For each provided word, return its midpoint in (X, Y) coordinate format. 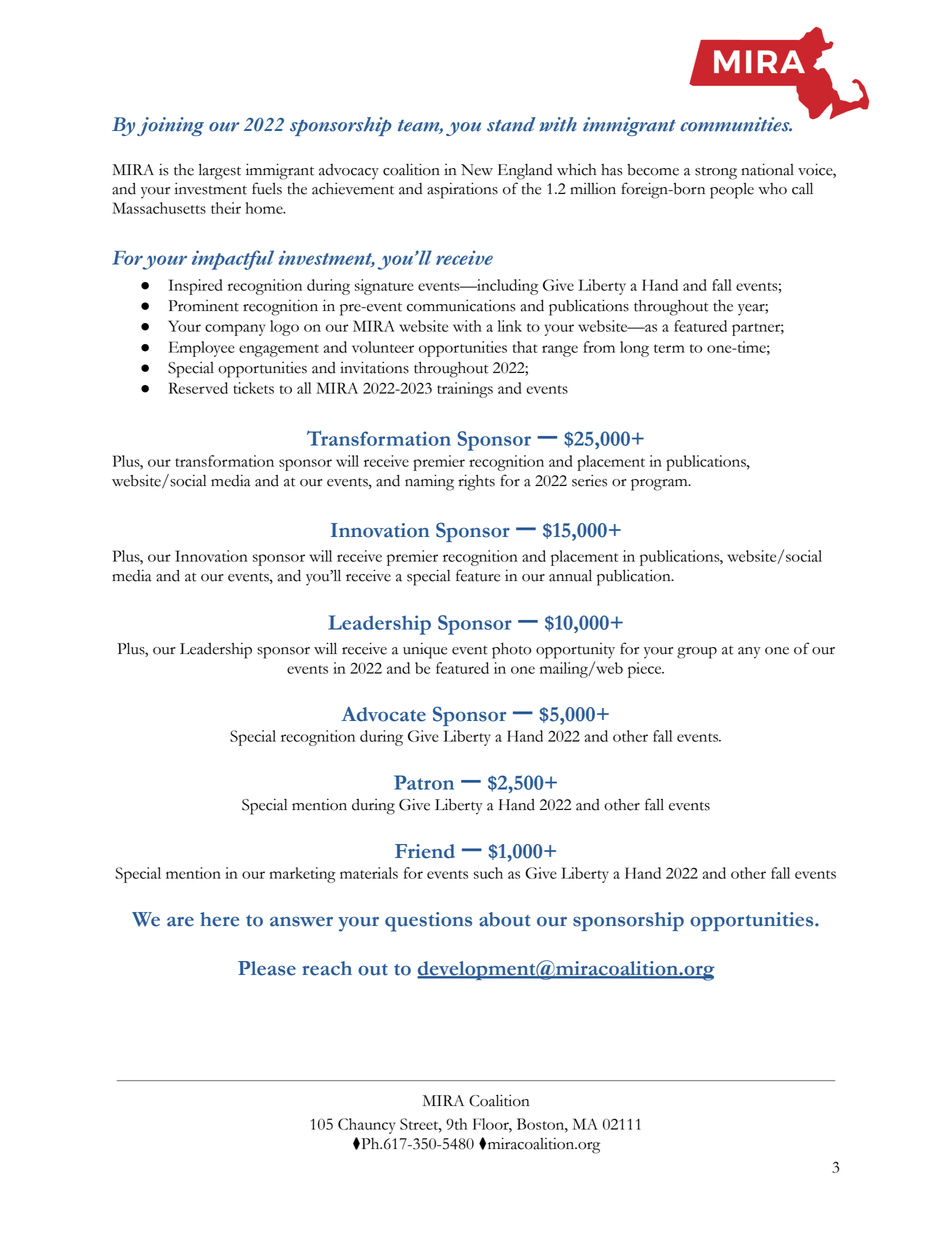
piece (646, 670)
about (505, 919)
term (669, 348)
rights (476, 482)
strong (716, 173)
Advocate (383, 714)
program (660, 485)
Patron (424, 782)
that (525, 347)
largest (220, 171)
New (477, 170)
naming (429, 482)
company (235, 330)
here (219, 919)
